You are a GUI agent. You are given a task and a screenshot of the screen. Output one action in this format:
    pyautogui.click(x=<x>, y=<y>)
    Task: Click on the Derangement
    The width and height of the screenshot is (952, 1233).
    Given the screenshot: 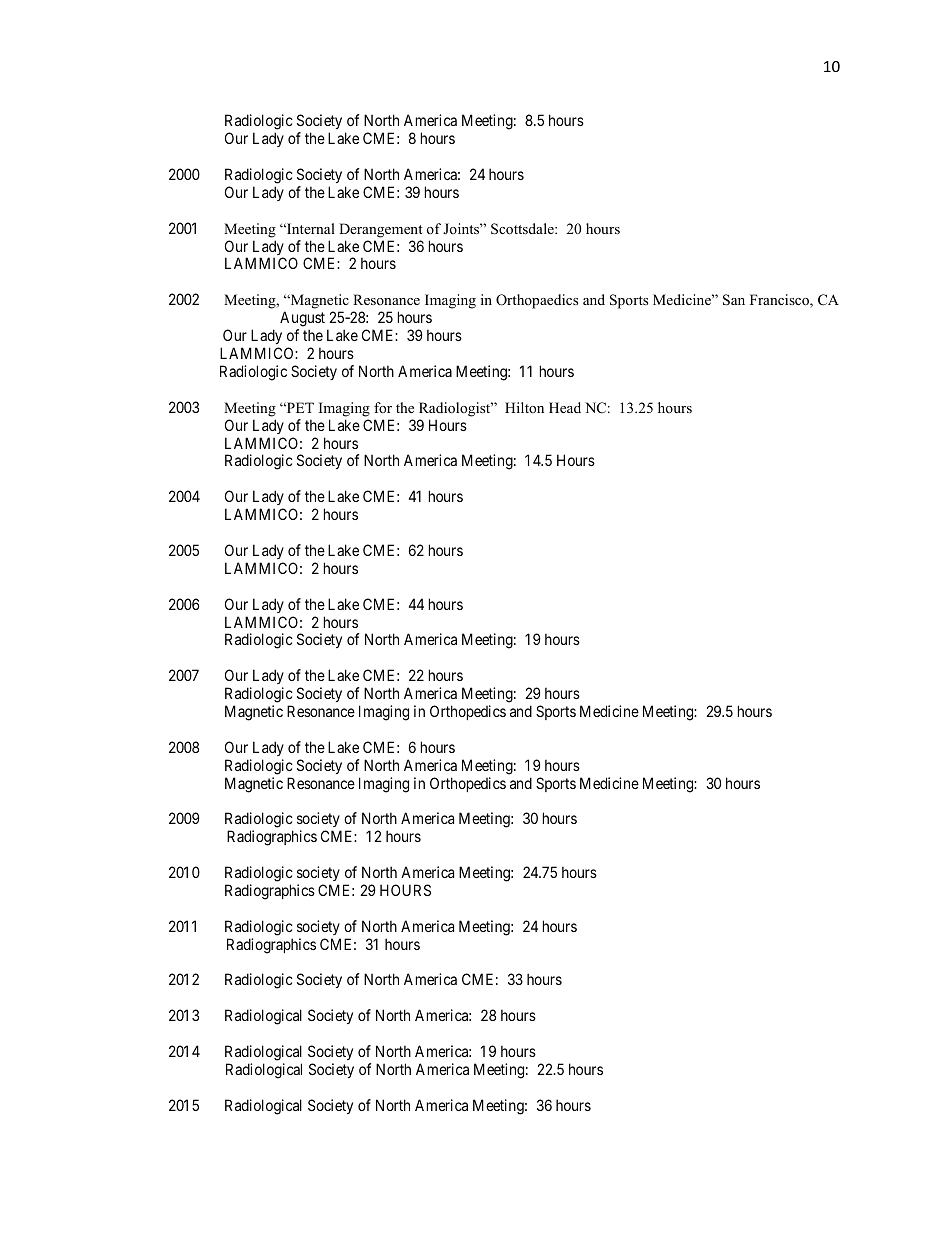 What is the action you would take?
    pyautogui.click(x=380, y=230)
